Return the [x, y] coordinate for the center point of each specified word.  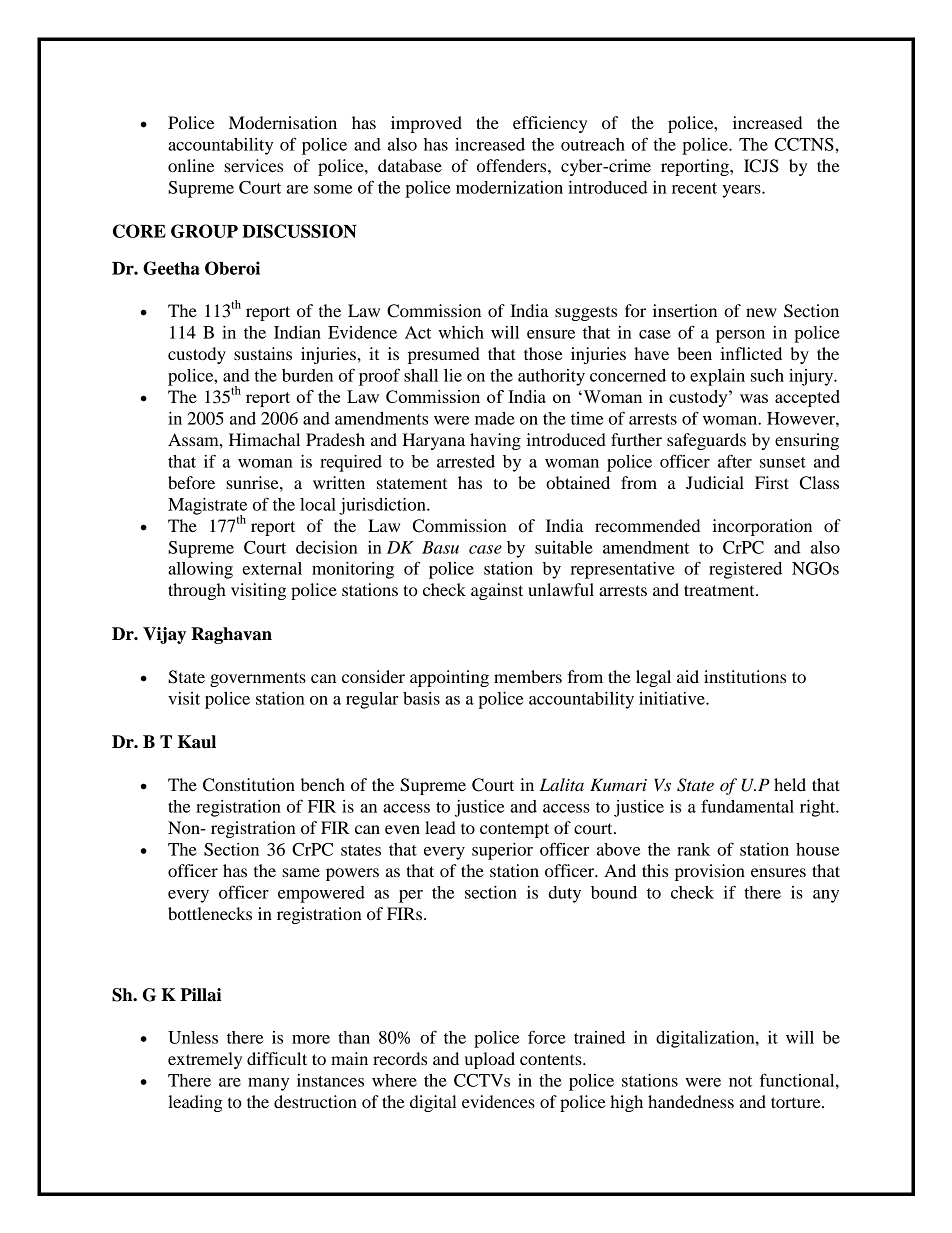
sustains [263, 353]
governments [258, 679]
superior [502, 851]
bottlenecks [210, 913]
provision [710, 872]
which [461, 332]
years [742, 191]
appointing [449, 678]
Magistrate [207, 507]
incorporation [762, 527]
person [740, 336]
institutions [745, 676]
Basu [440, 547]
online [191, 165]
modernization [509, 187]
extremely [205, 1060]
